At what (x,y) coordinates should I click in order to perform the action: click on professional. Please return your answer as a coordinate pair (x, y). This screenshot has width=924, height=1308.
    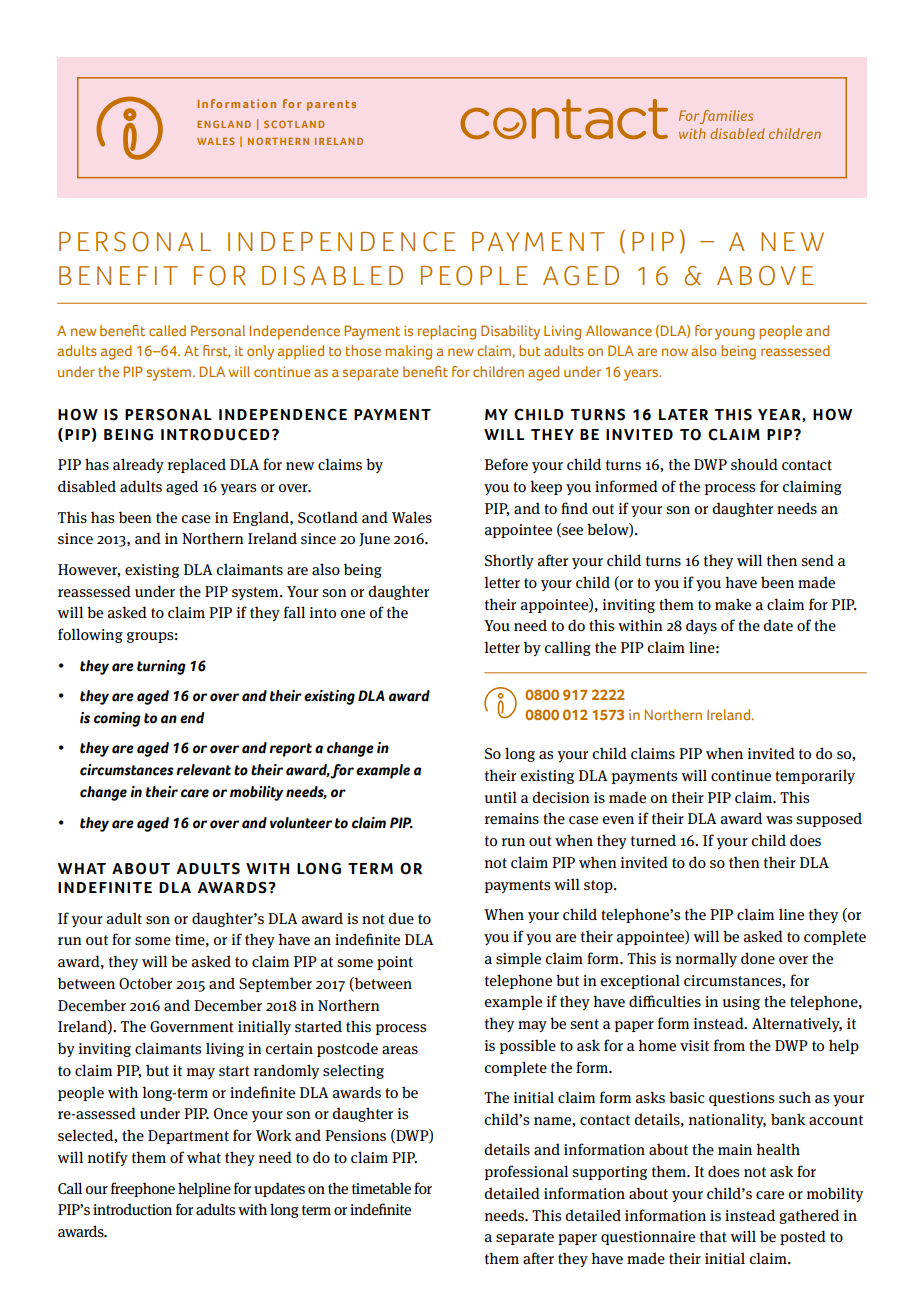
    Looking at the image, I should click on (526, 1172).
